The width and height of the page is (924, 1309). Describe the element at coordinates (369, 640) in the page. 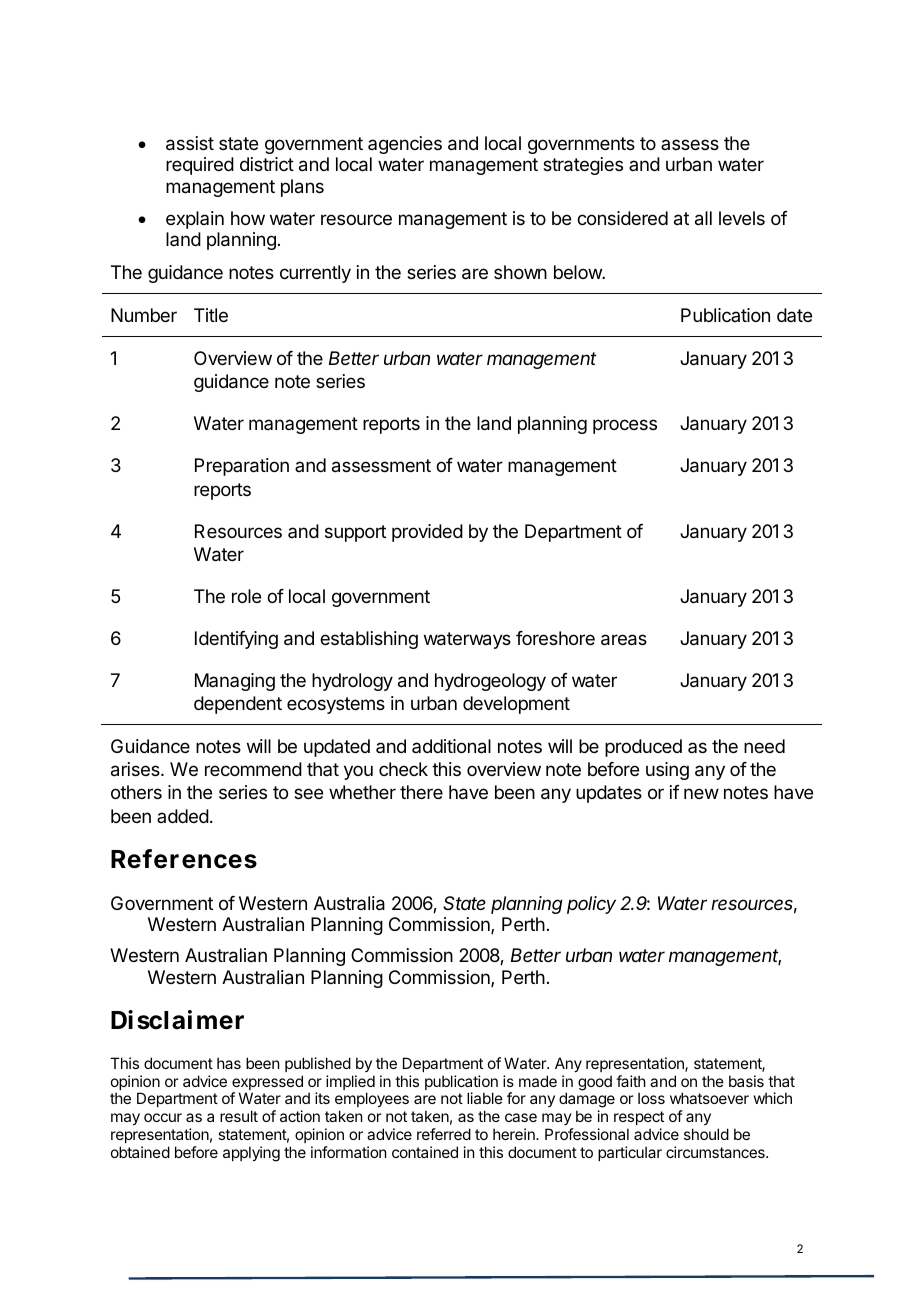

I see `establishing` at that location.
